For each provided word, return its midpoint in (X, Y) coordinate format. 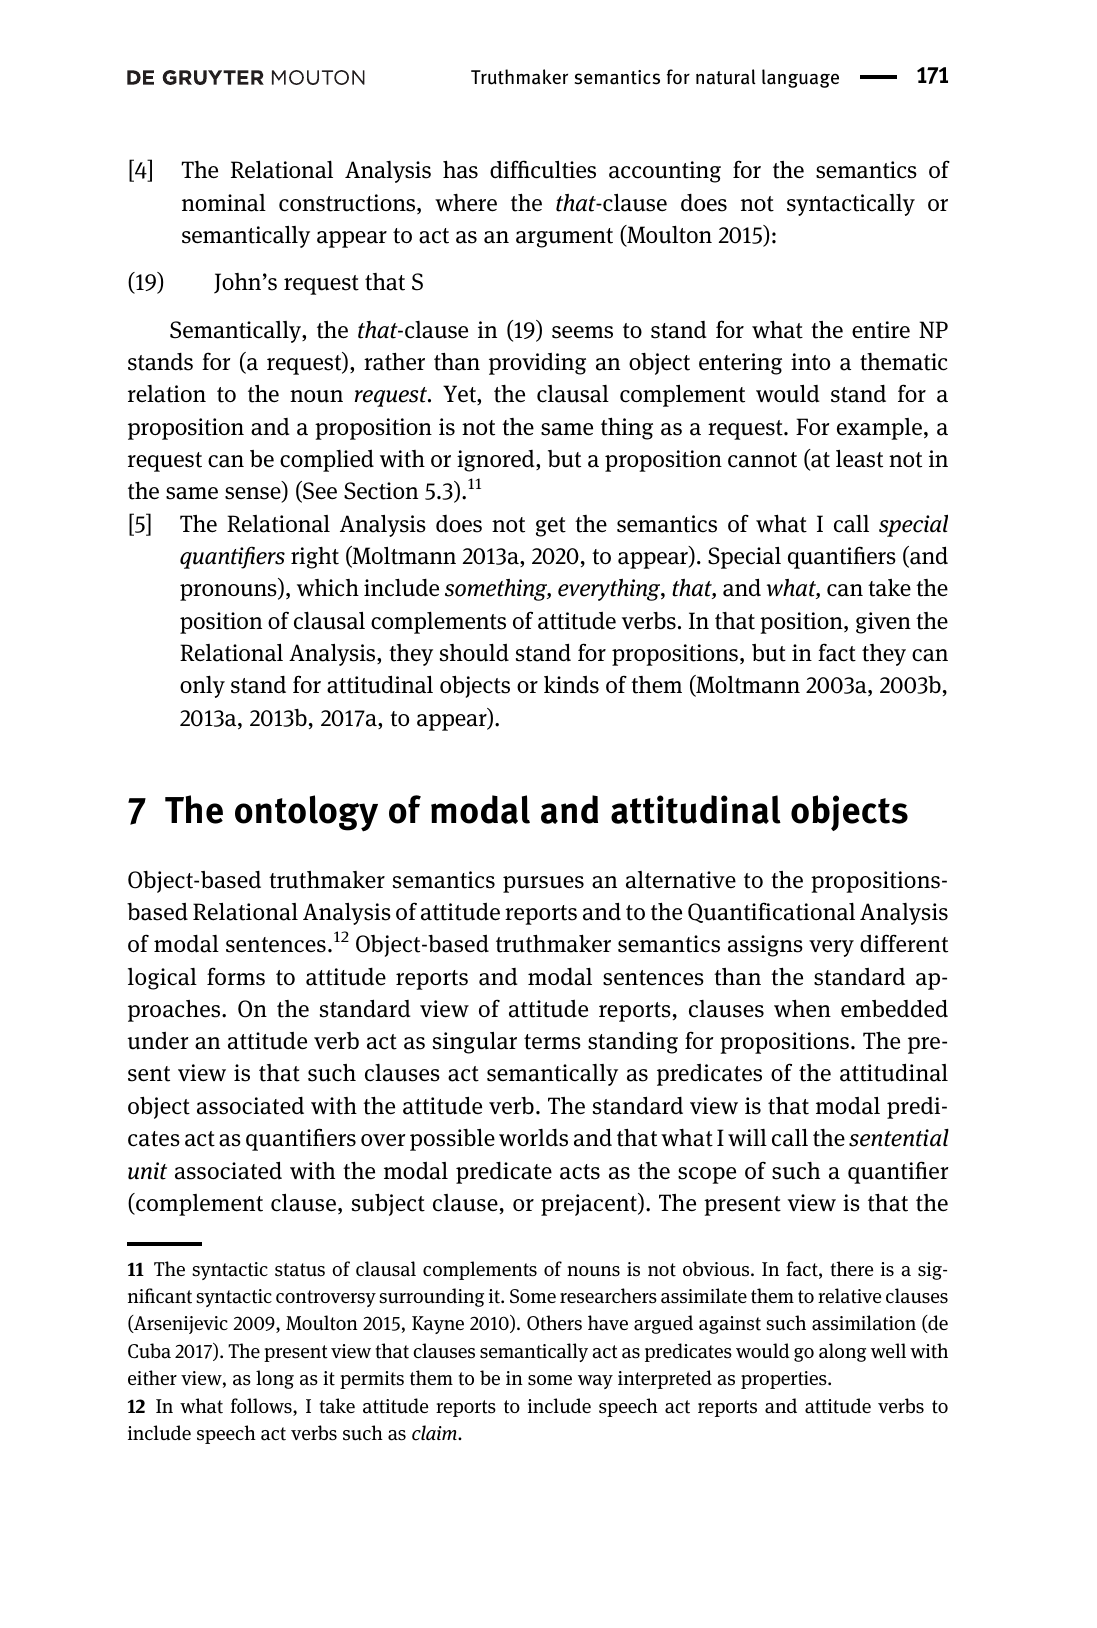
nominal (224, 203)
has (460, 169)
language (800, 78)
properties (785, 1380)
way (595, 1382)
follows (262, 1407)
